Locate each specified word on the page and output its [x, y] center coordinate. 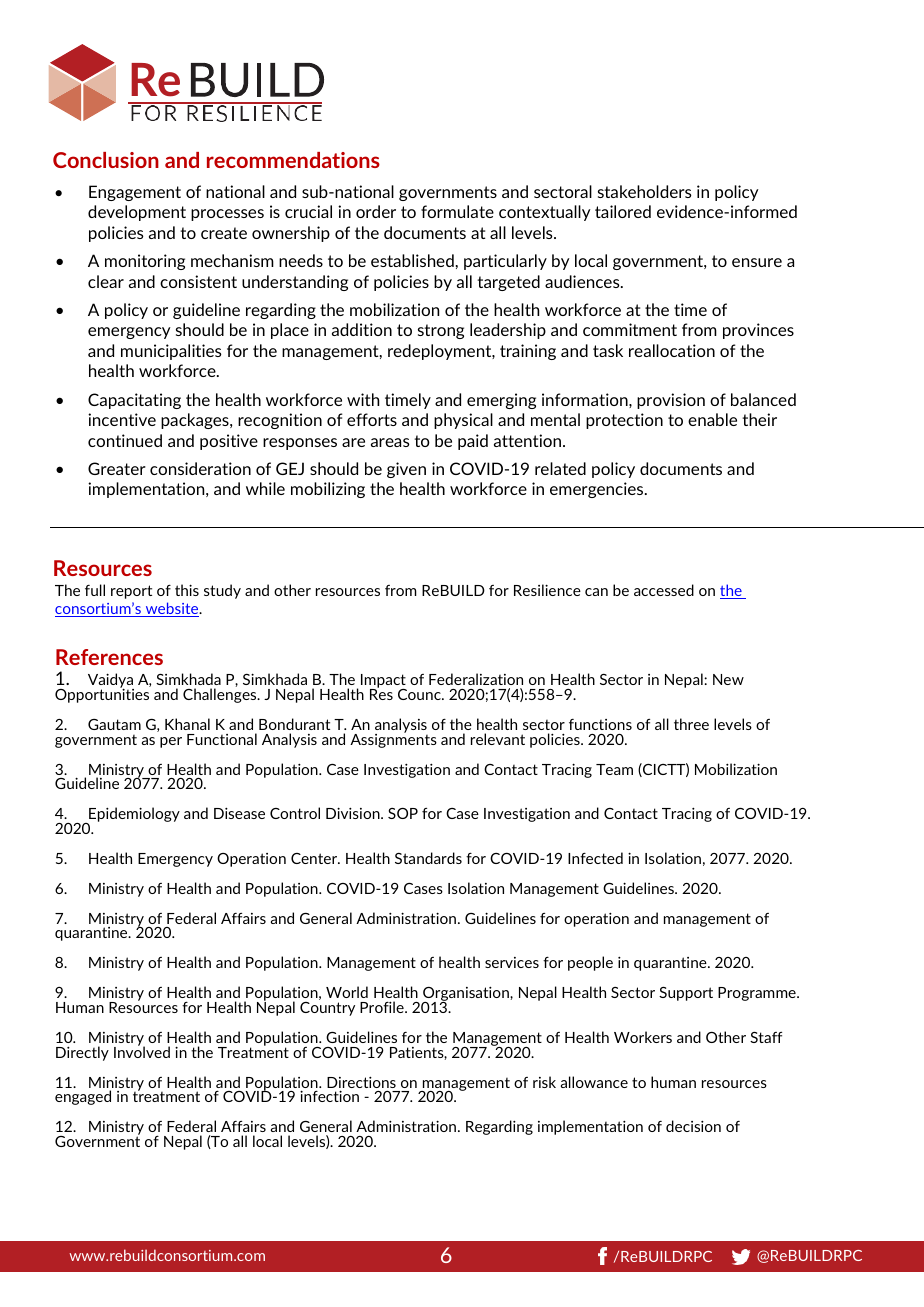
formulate [457, 211]
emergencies [598, 490]
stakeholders [645, 191]
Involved [142, 1051]
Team [614, 769]
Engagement [135, 193]
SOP [403, 813]
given [406, 470]
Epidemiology [133, 816]
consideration [200, 468]
